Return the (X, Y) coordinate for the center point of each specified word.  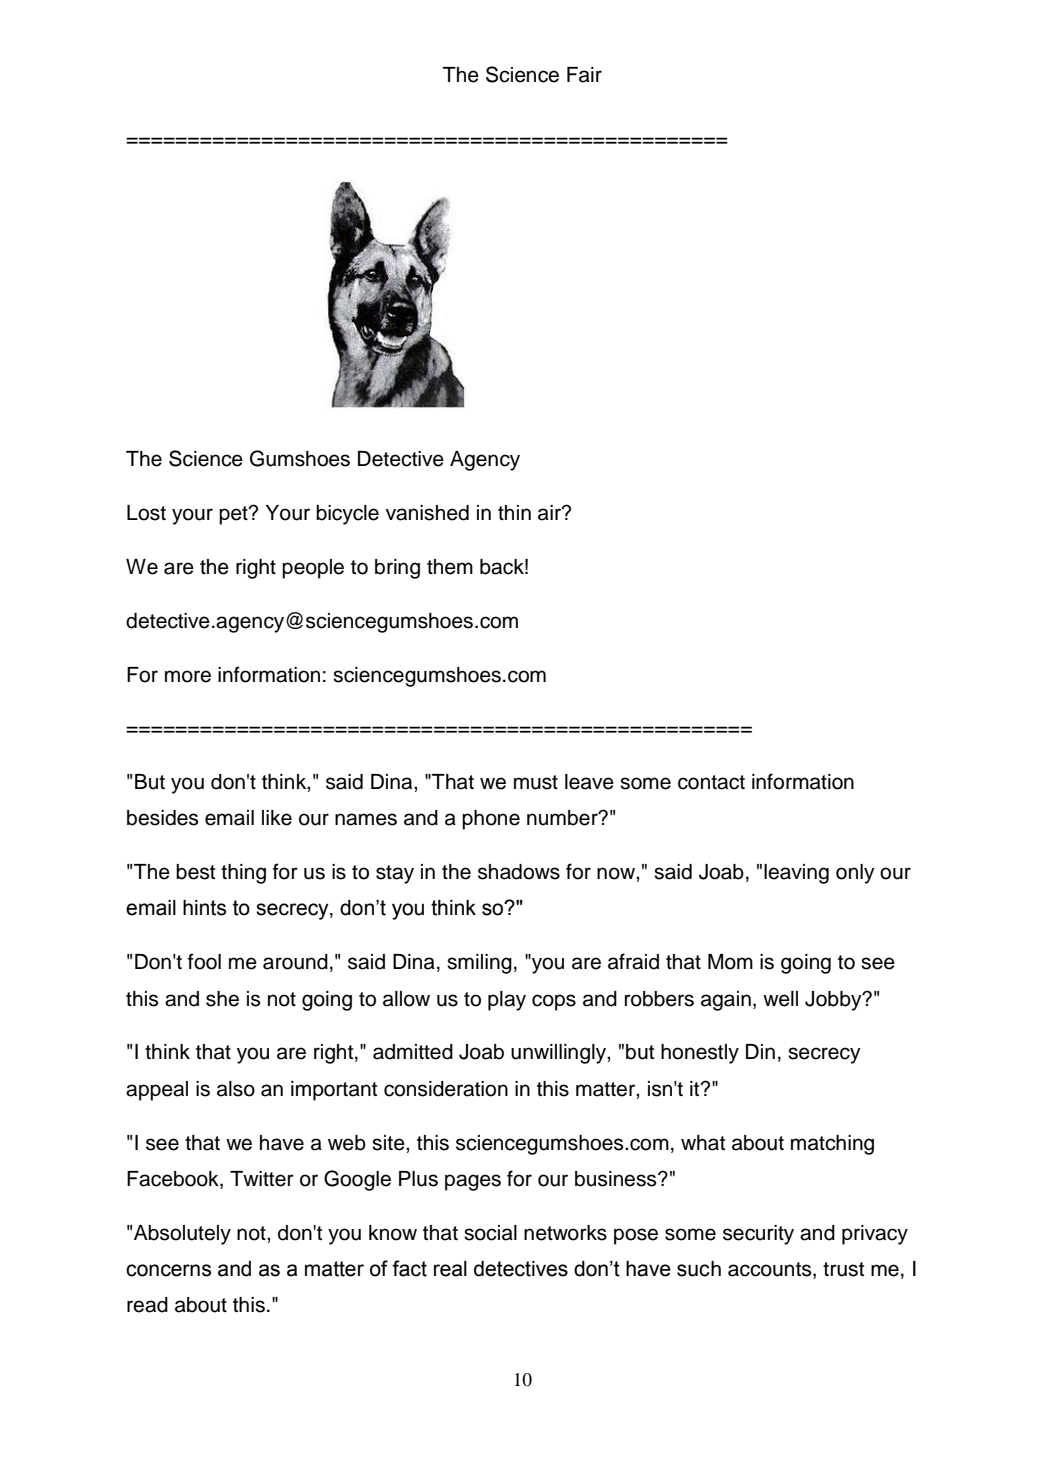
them (450, 567)
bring (397, 569)
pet (234, 515)
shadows (519, 872)
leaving (796, 874)
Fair (584, 75)
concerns (168, 1270)
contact (711, 782)
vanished (427, 513)
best (195, 872)
